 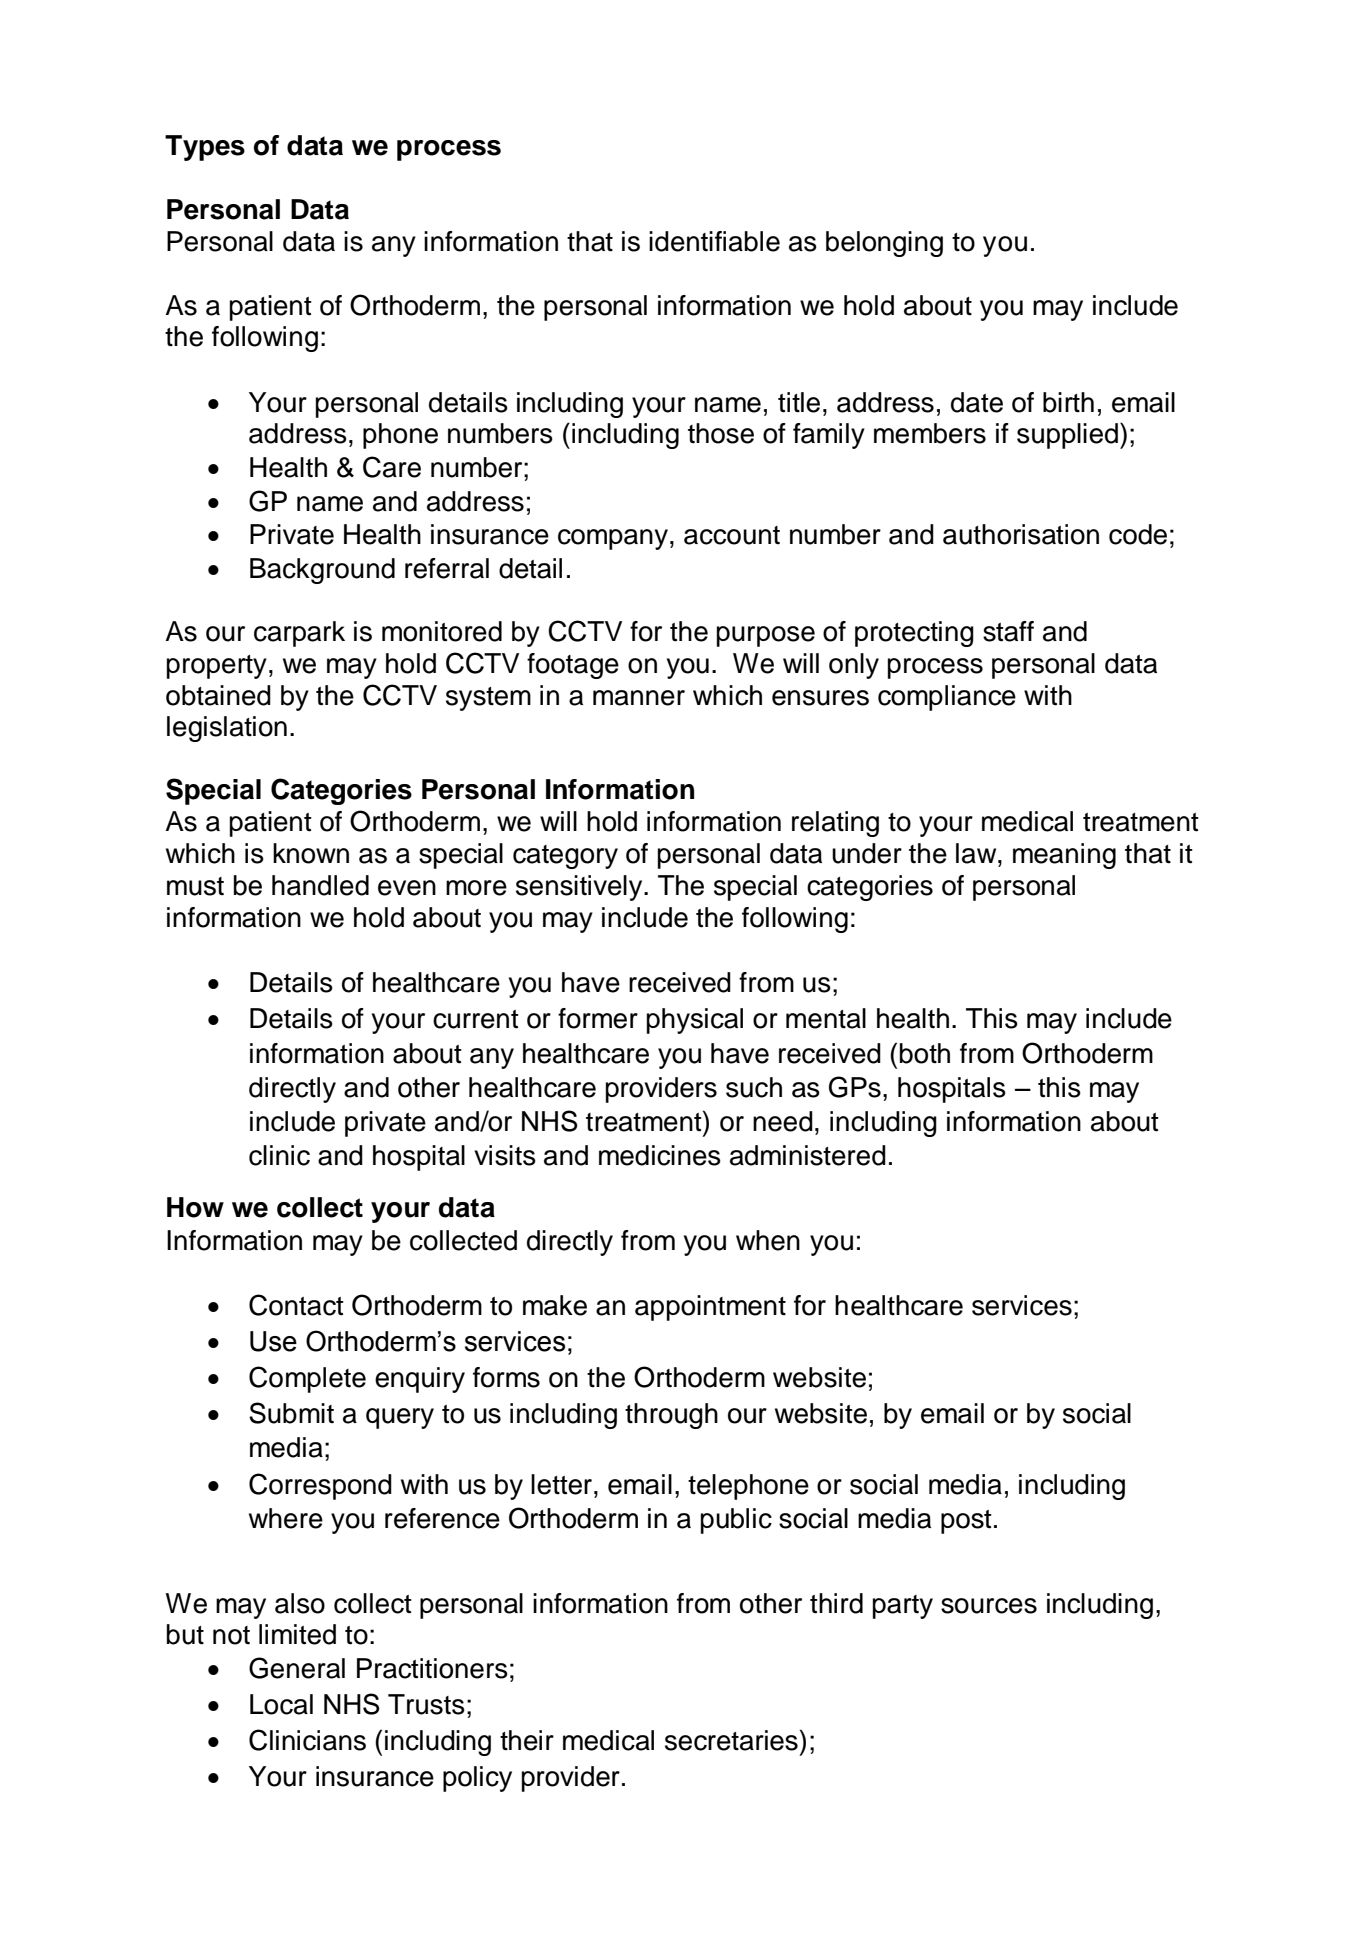 I want to click on belonging, so click(x=884, y=244).
